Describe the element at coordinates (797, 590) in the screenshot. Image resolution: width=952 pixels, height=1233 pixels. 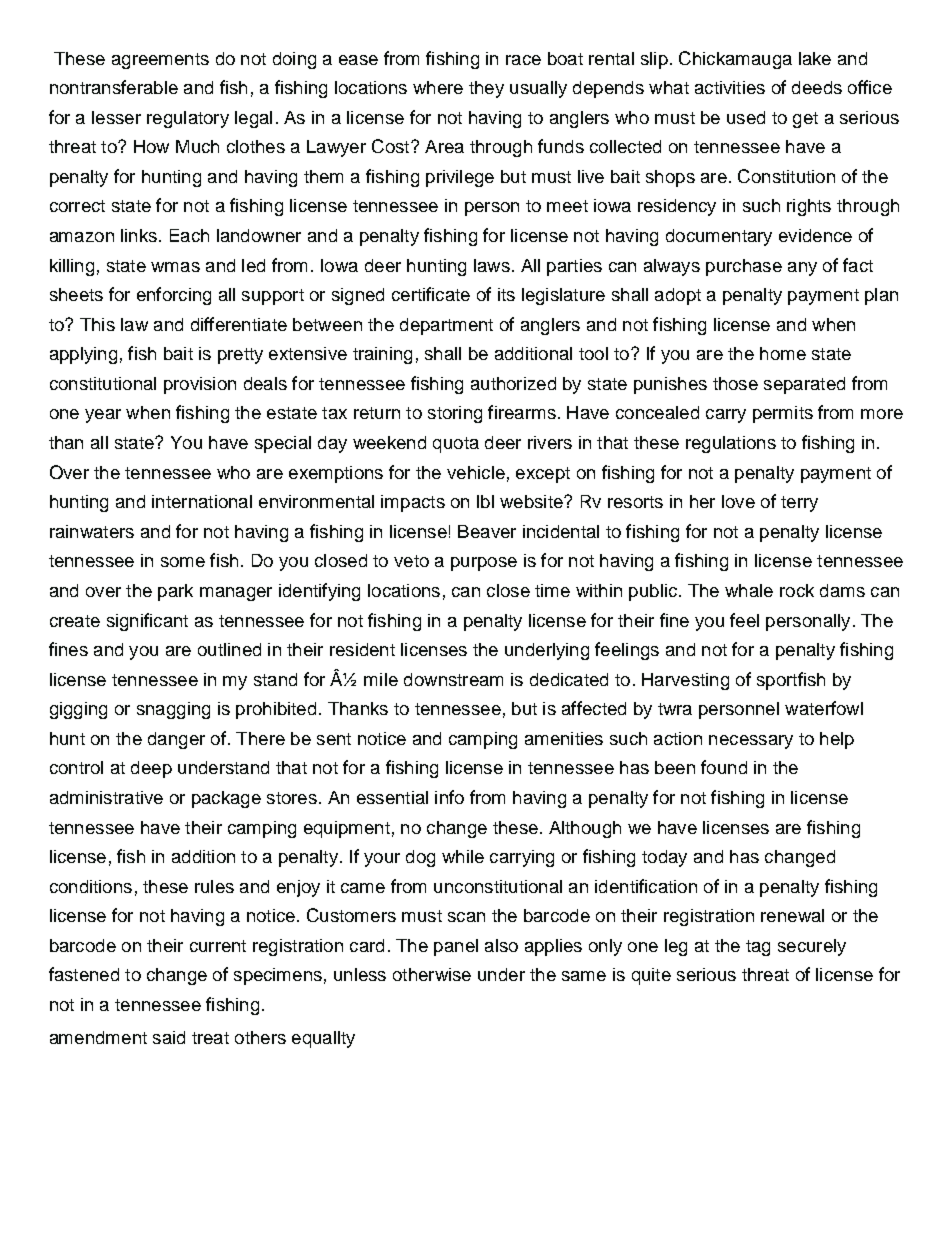
I see `rock` at that location.
